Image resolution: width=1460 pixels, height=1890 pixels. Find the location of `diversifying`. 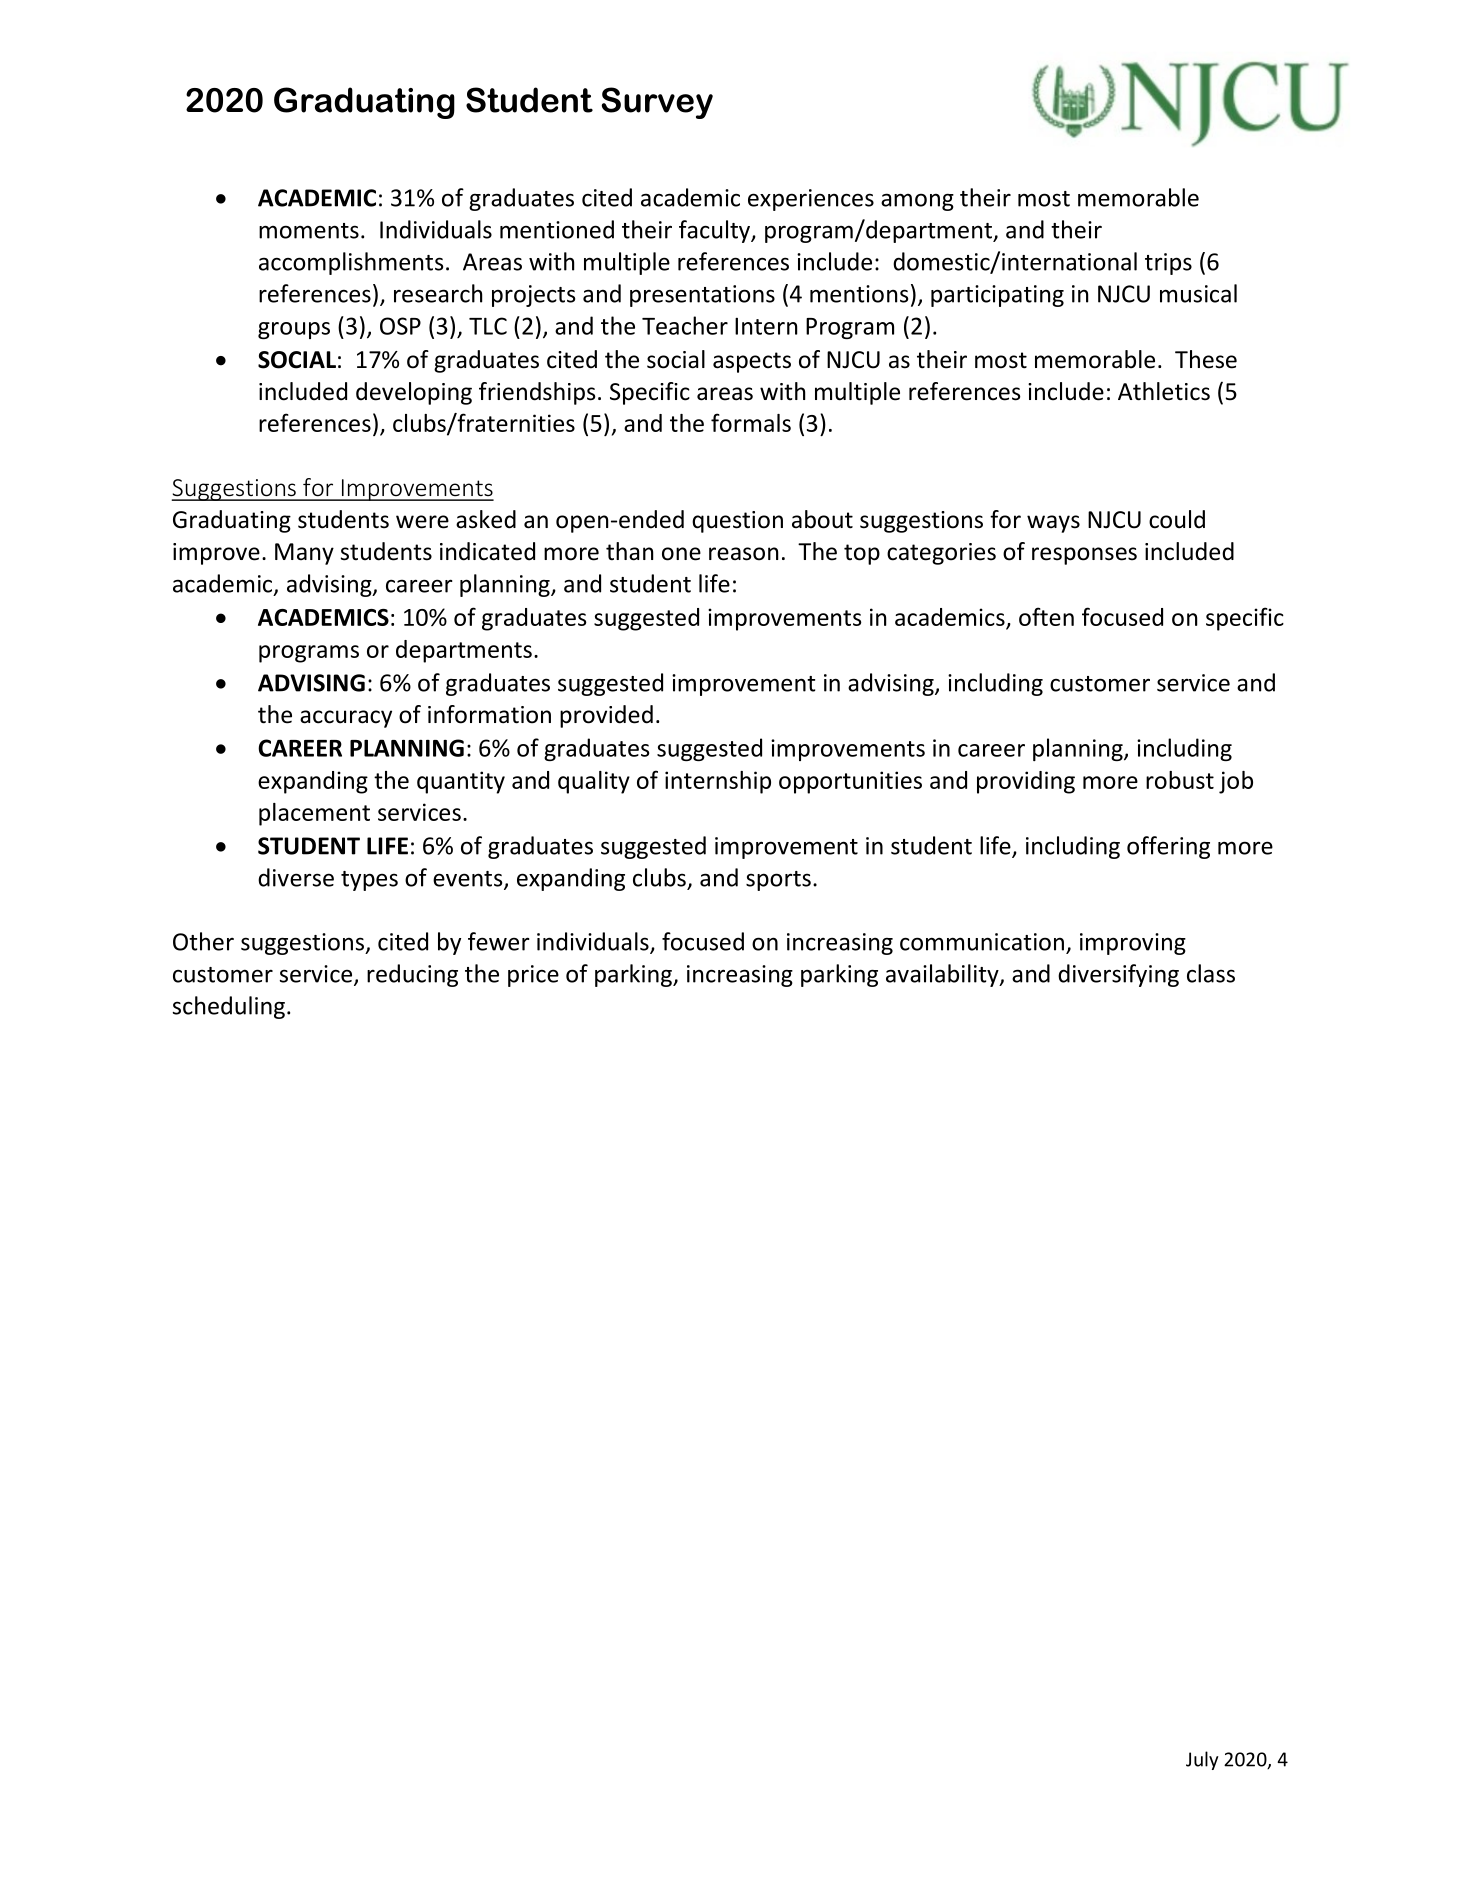

diversifying is located at coordinates (1118, 975).
